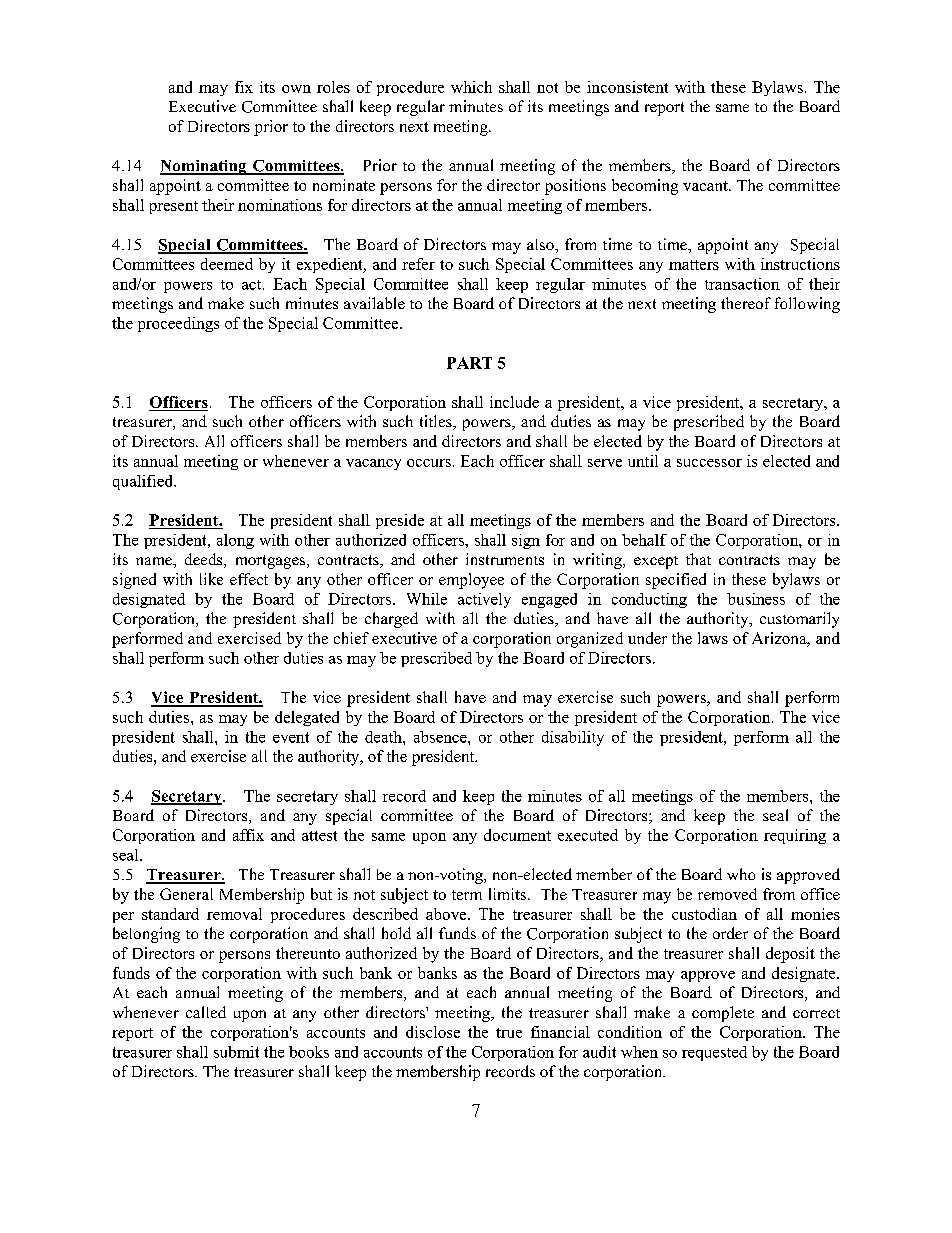  I want to click on which, so click(471, 87).
